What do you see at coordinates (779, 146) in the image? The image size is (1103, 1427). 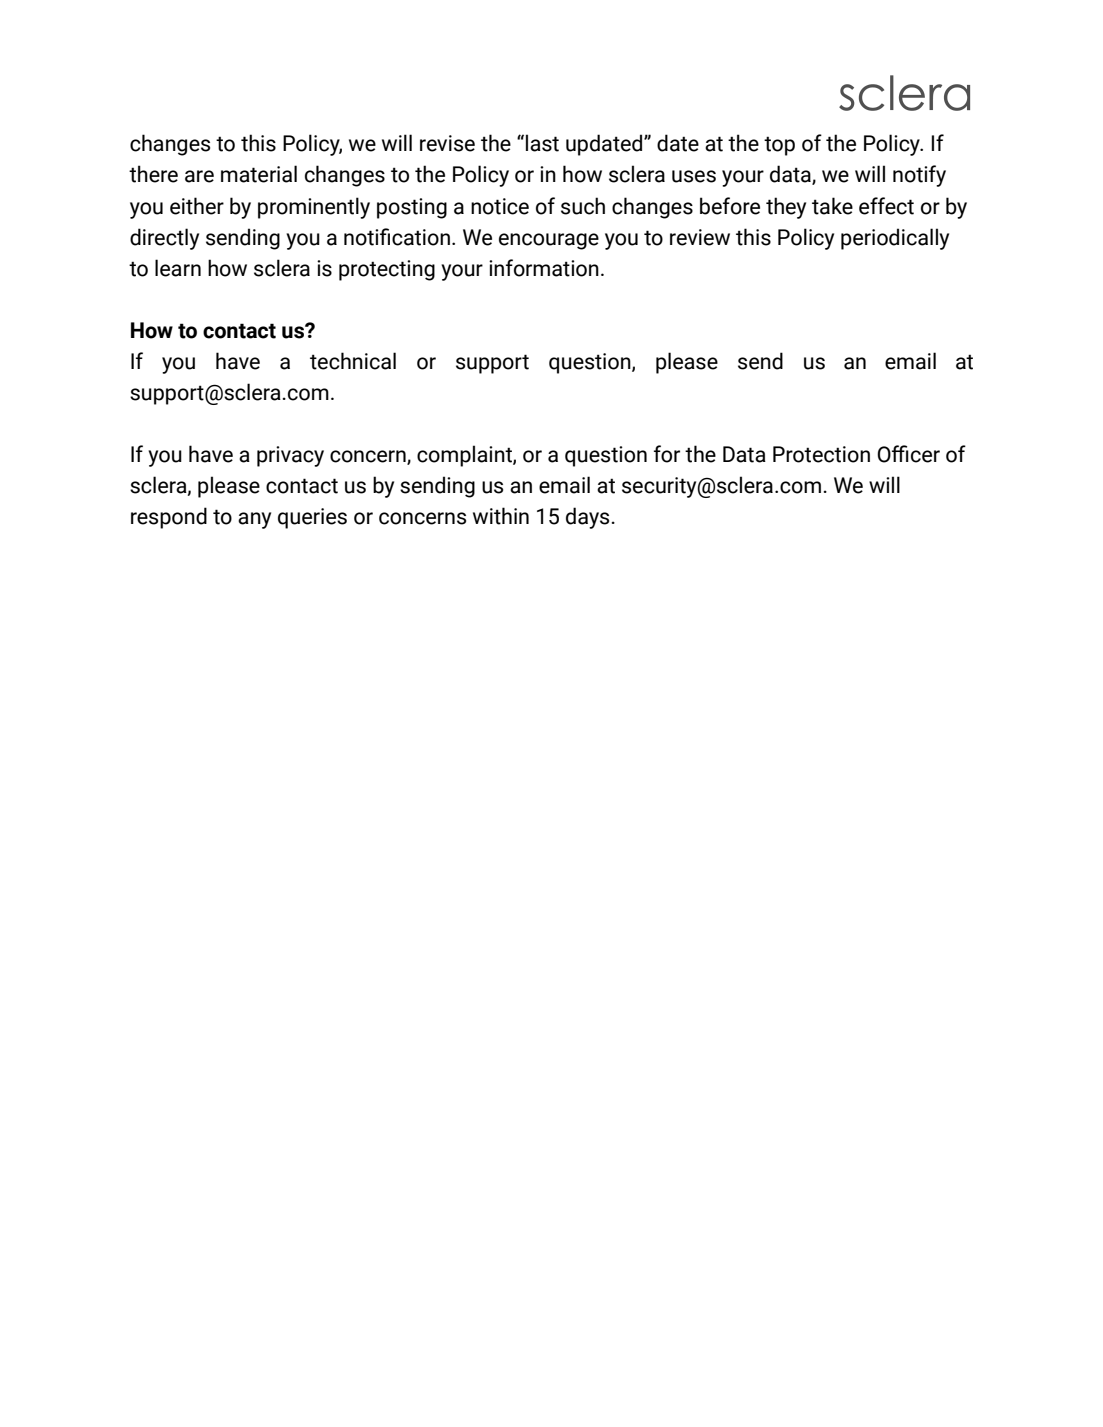 I see `top` at bounding box center [779, 146].
